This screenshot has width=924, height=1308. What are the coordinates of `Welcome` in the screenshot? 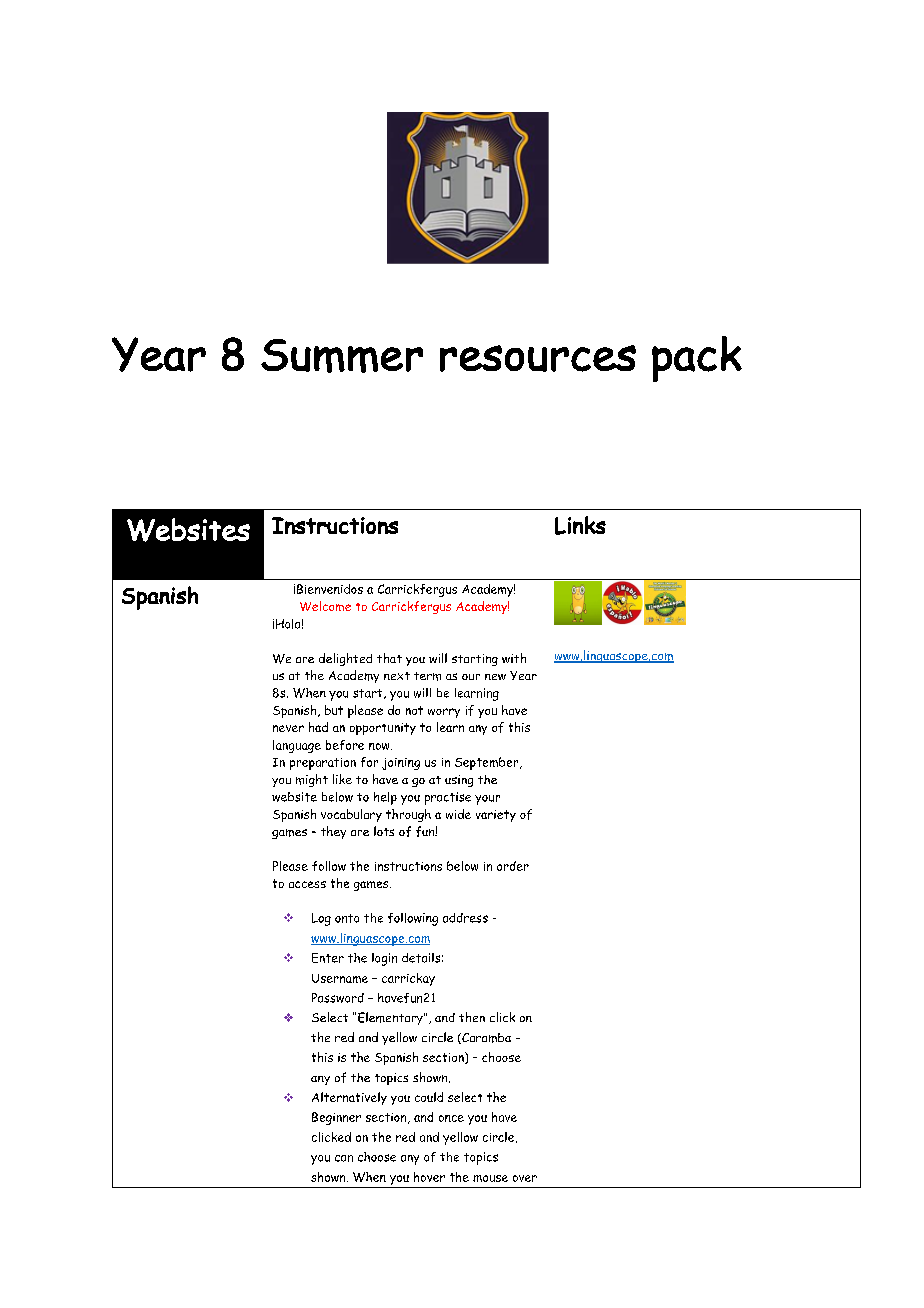 It's located at (325, 606).
